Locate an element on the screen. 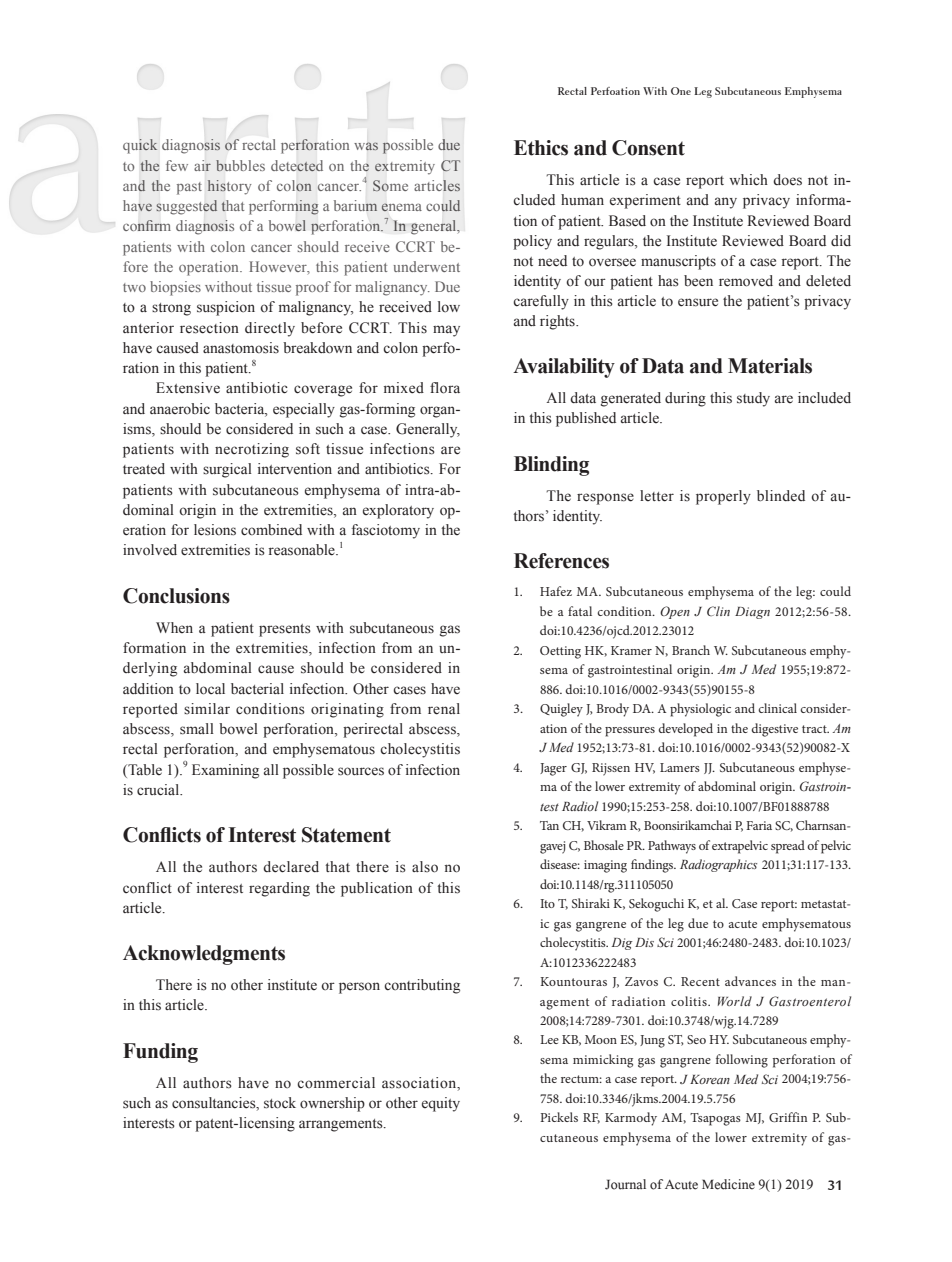  Branch is located at coordinates (691, 650).
